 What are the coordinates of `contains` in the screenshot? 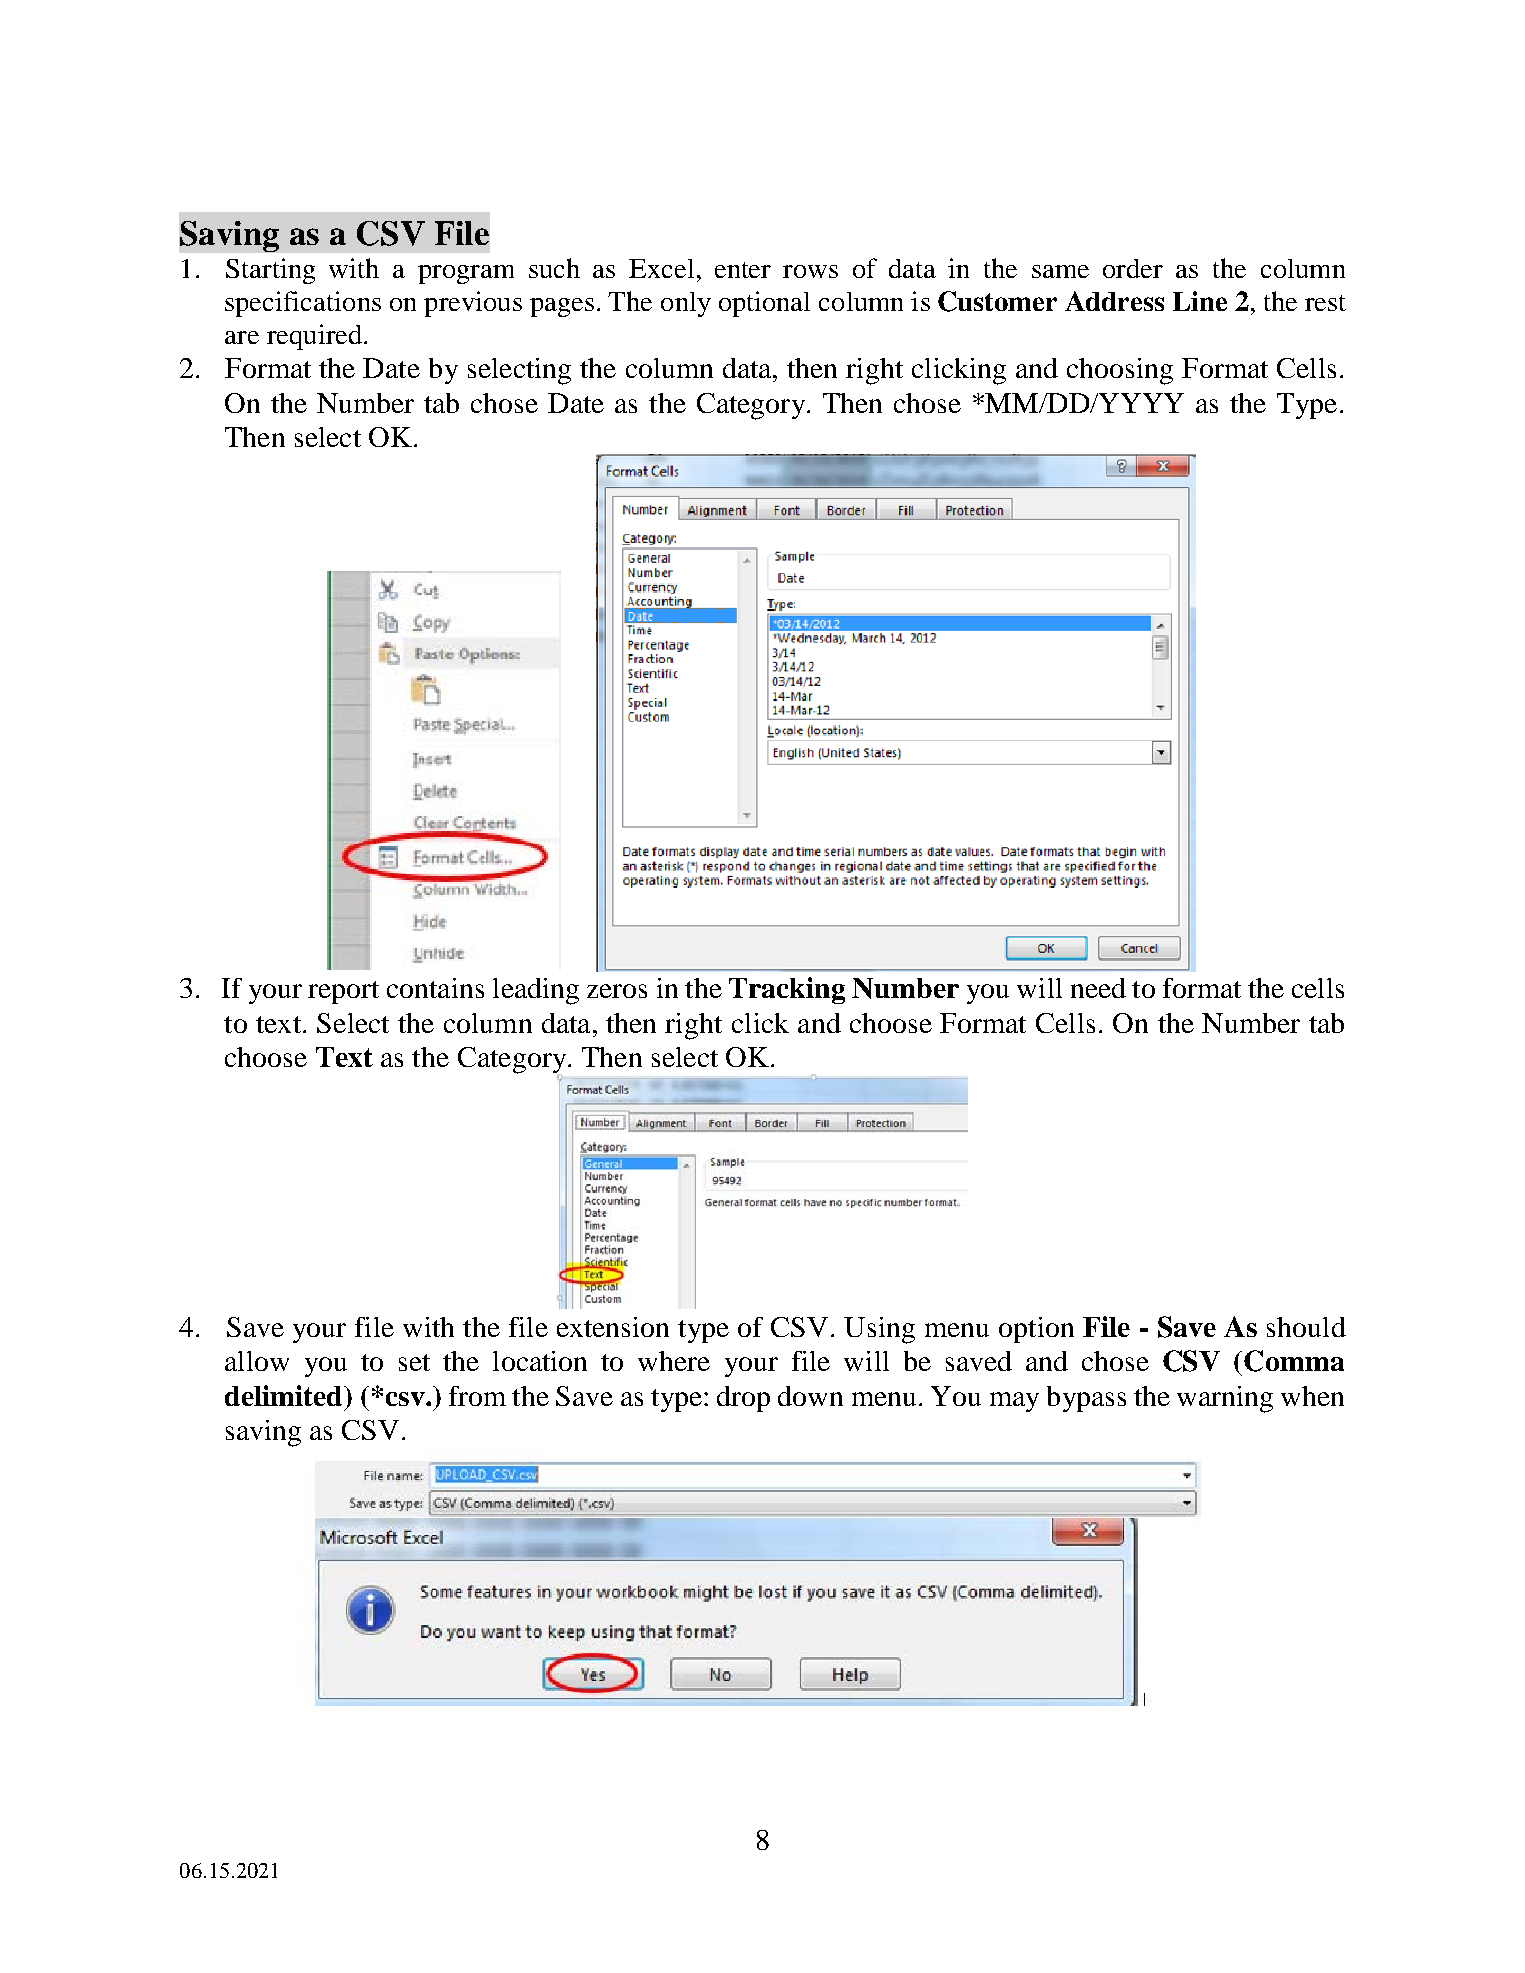 It's located at (435, 988).
